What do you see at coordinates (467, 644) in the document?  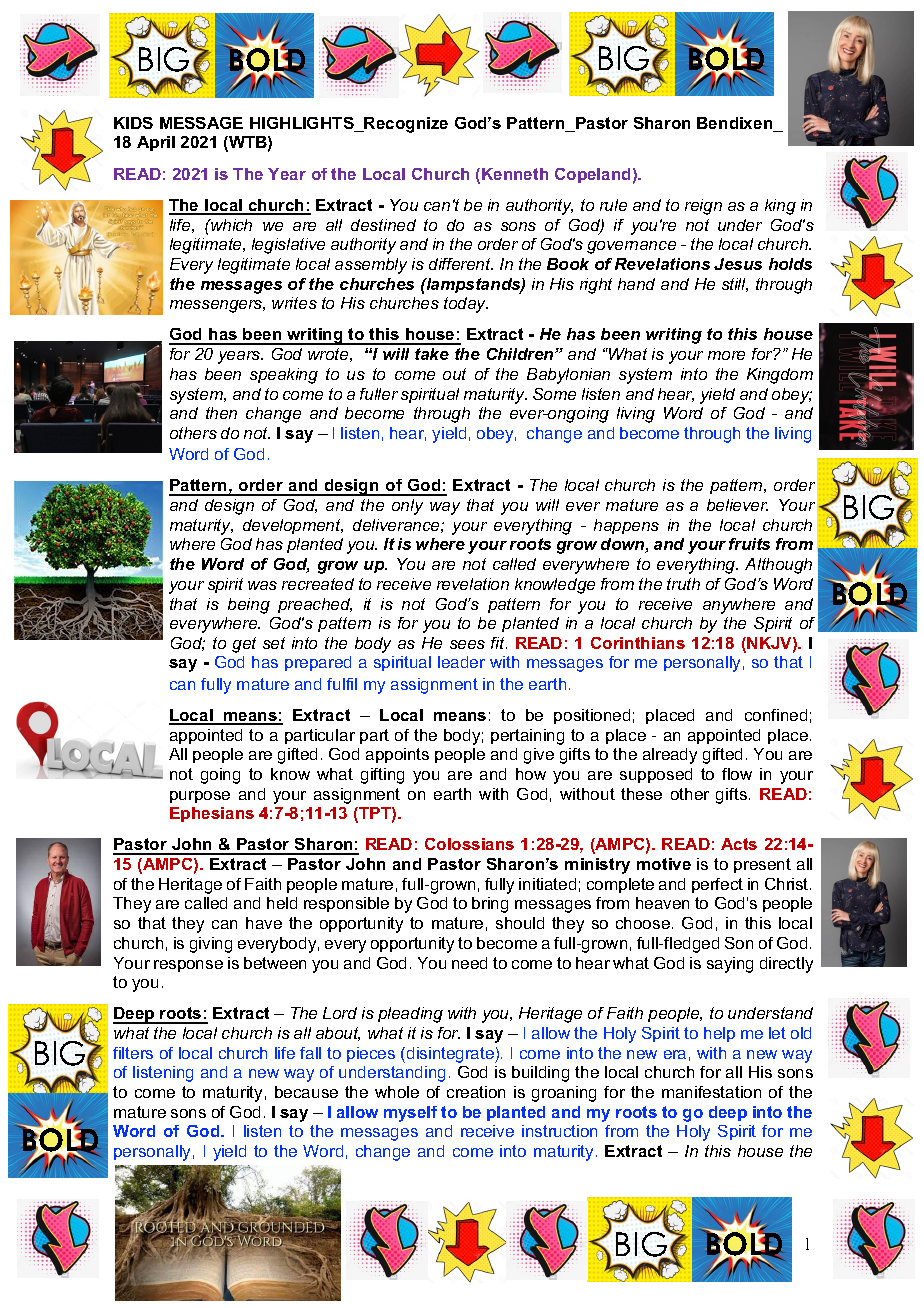 I see `sees` at bounding box center [467, 644].
